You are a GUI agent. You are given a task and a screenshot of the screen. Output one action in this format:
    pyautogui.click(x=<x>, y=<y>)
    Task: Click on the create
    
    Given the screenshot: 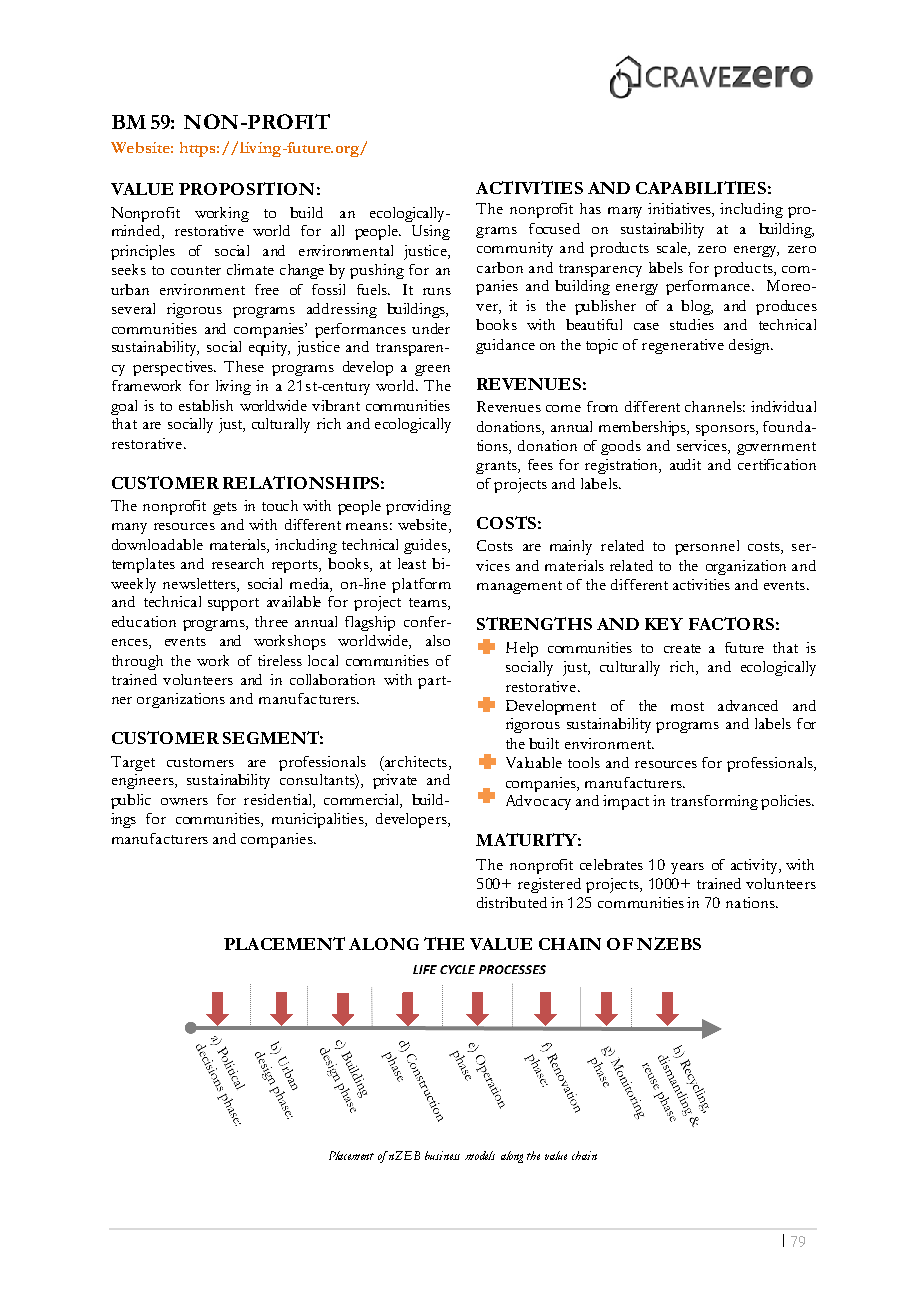 What is the action you would take?
    pyautogui.click(x=682, y=648)
